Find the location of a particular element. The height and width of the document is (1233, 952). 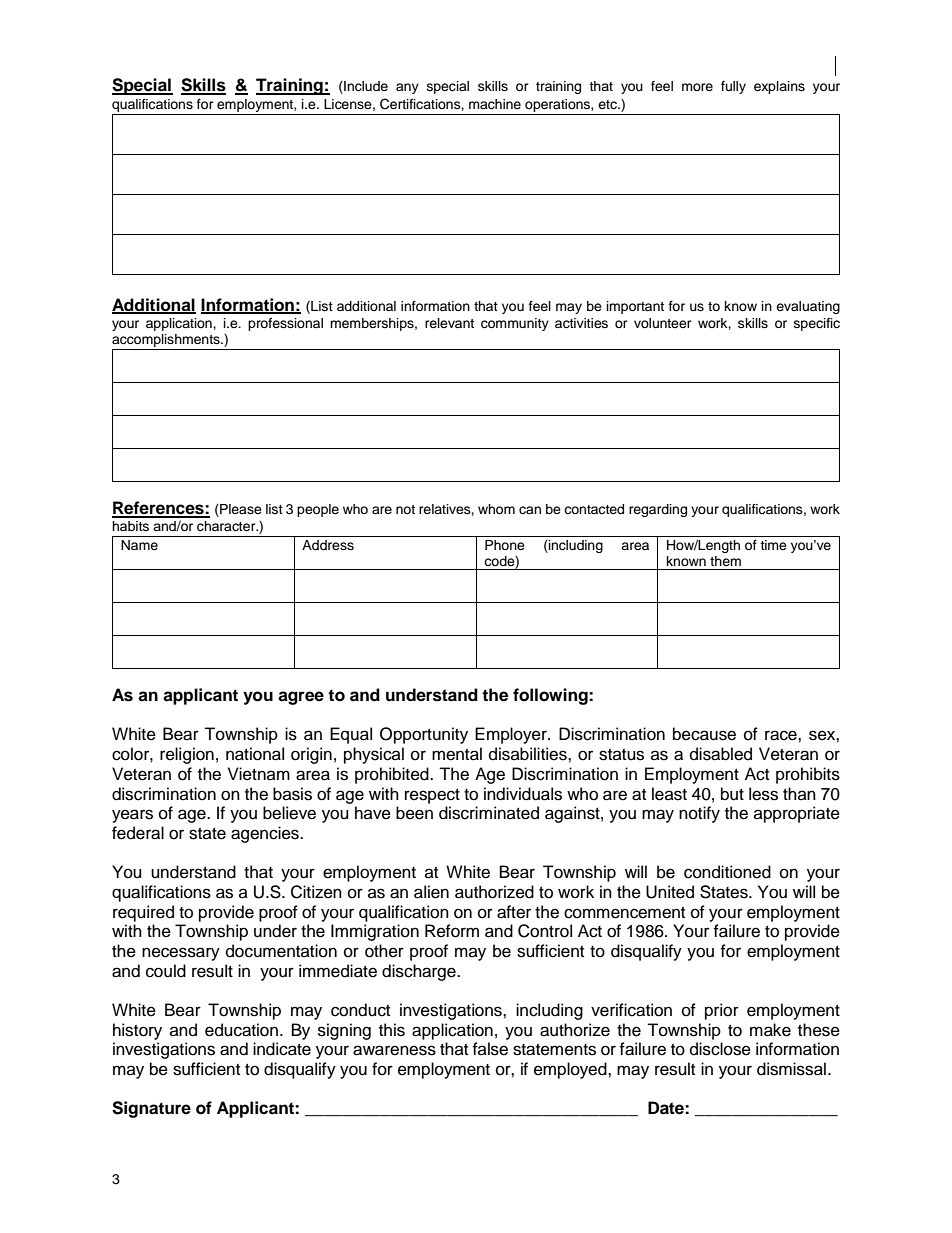

fully is located at coordinates (733, 87).
